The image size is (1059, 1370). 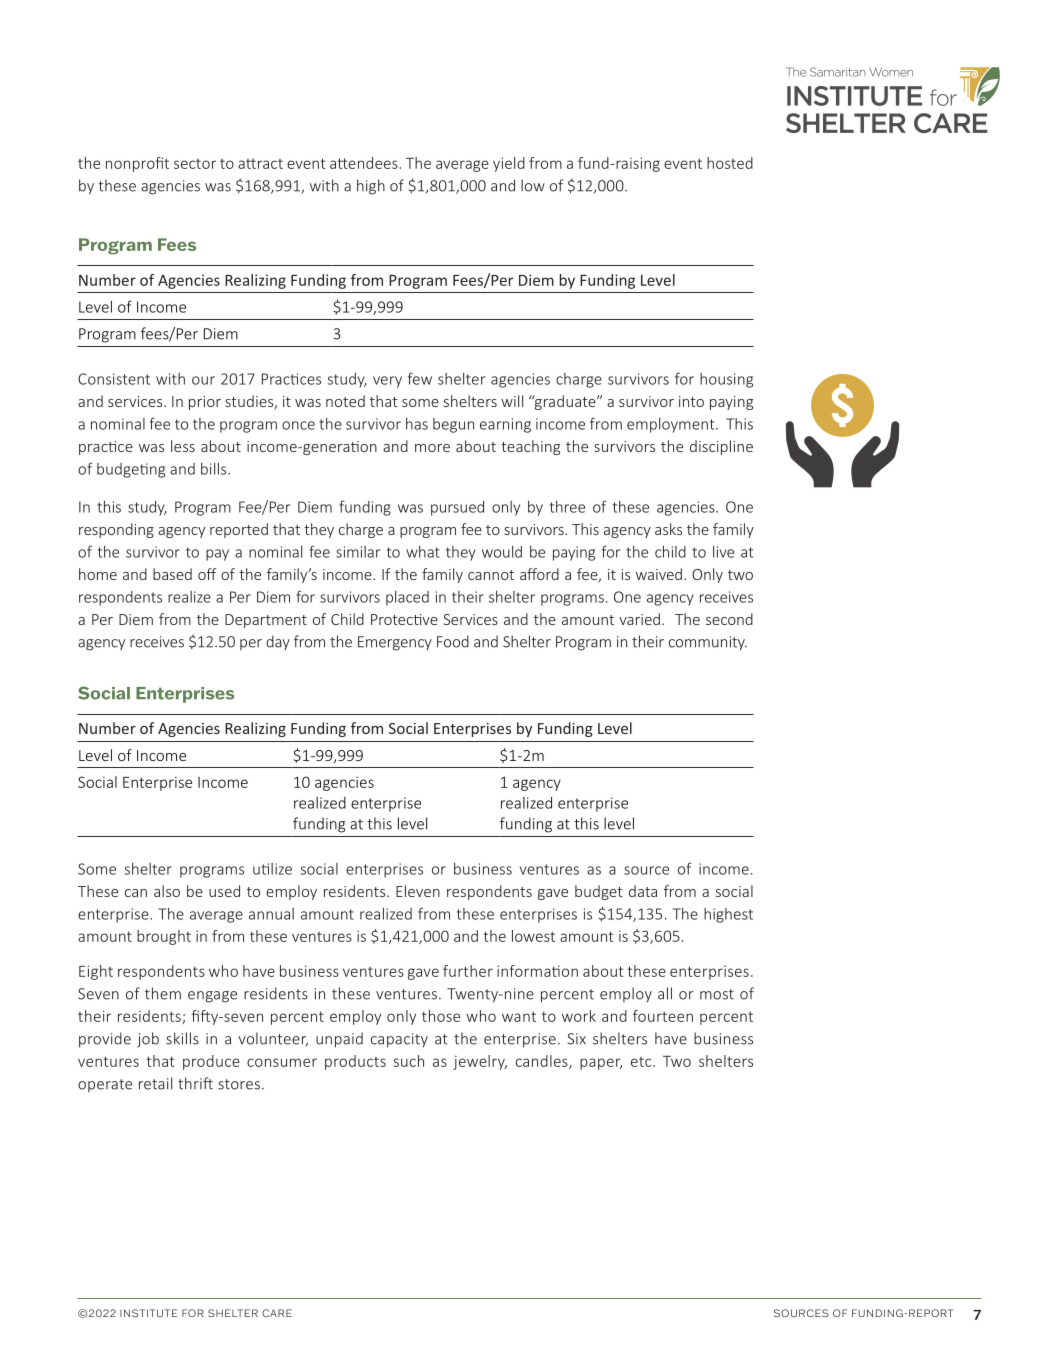 What do you see at coordinates (148, 1313) in the image?
I see `INSTITUTE` at bounding box center [148, 1313].
